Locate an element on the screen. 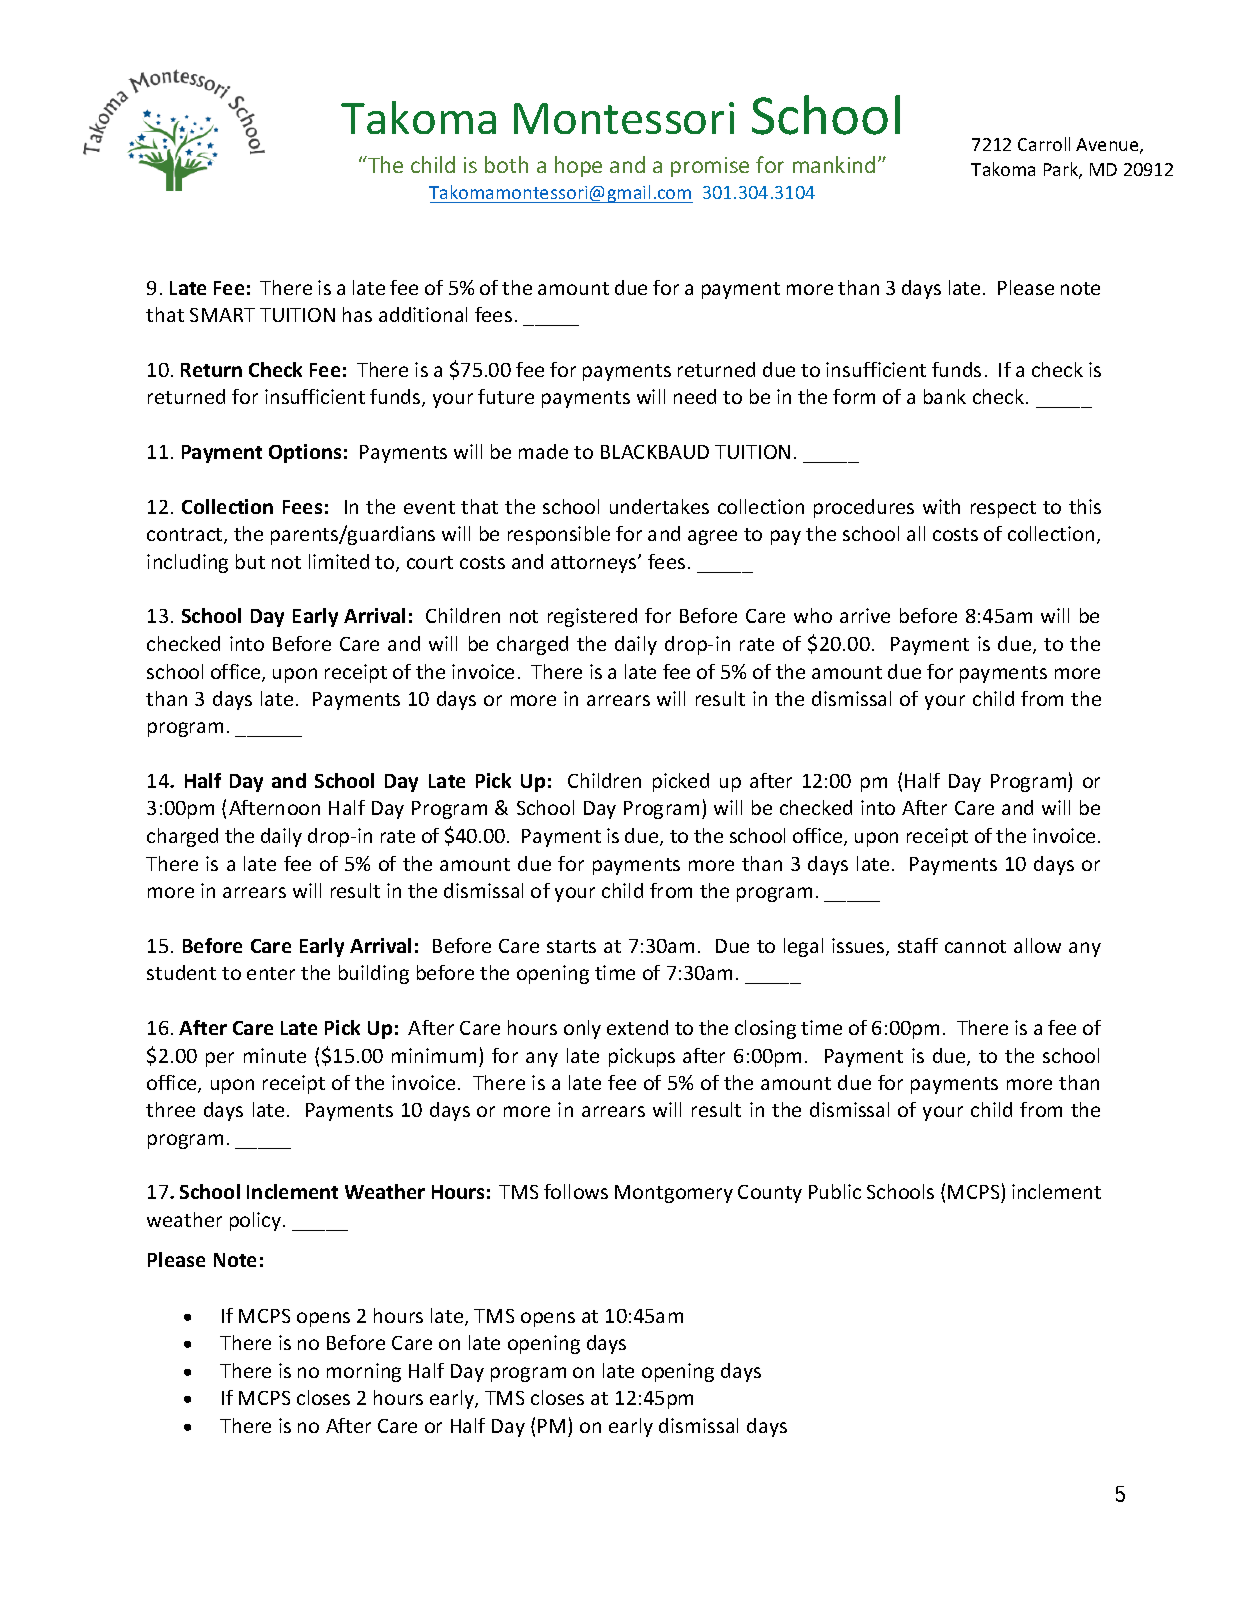 This screenshot has height=1617, width=1249. arrive is located at coordinates (865, 615).
